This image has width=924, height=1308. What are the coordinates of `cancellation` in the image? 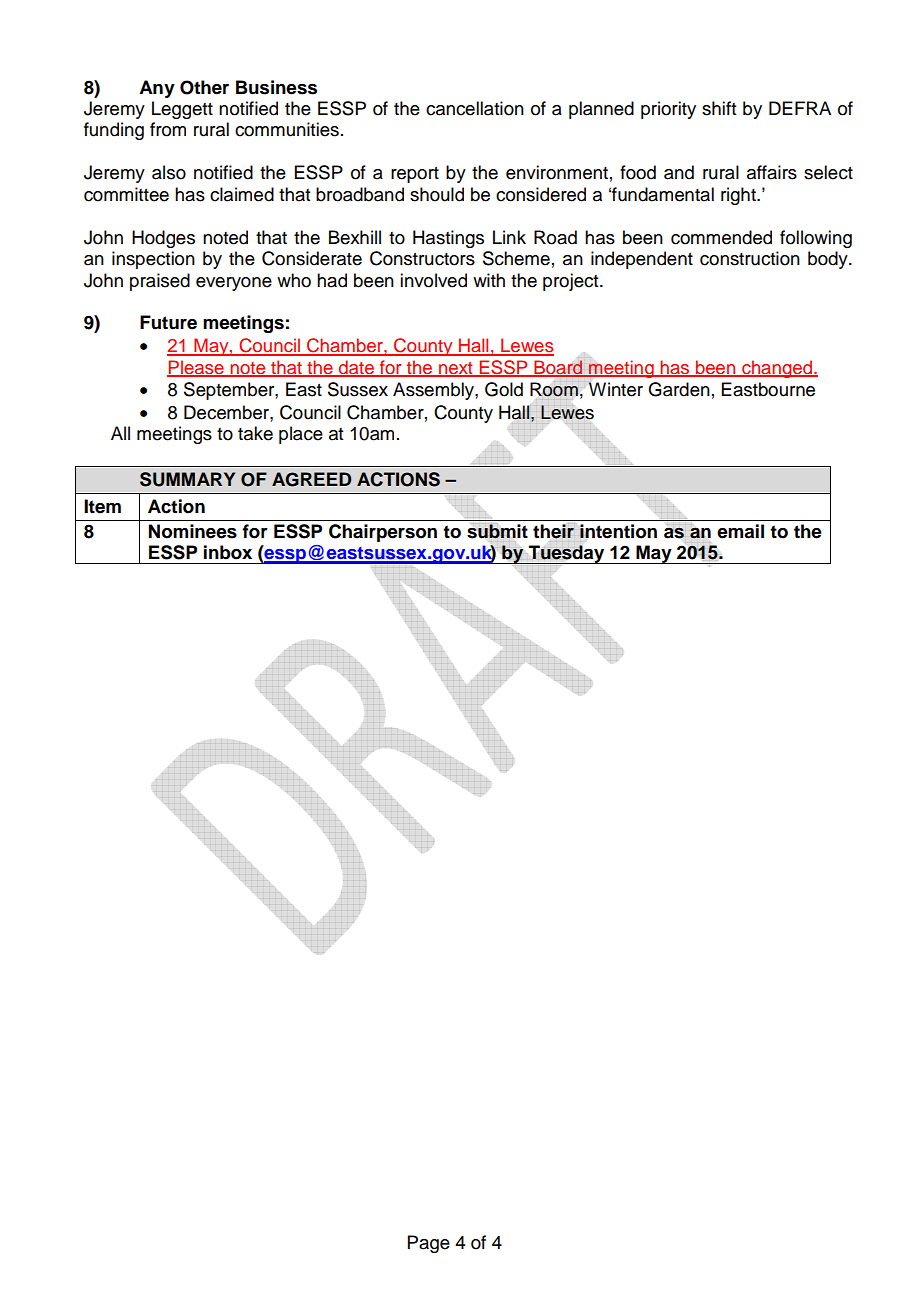 It's located at (475, 108).
